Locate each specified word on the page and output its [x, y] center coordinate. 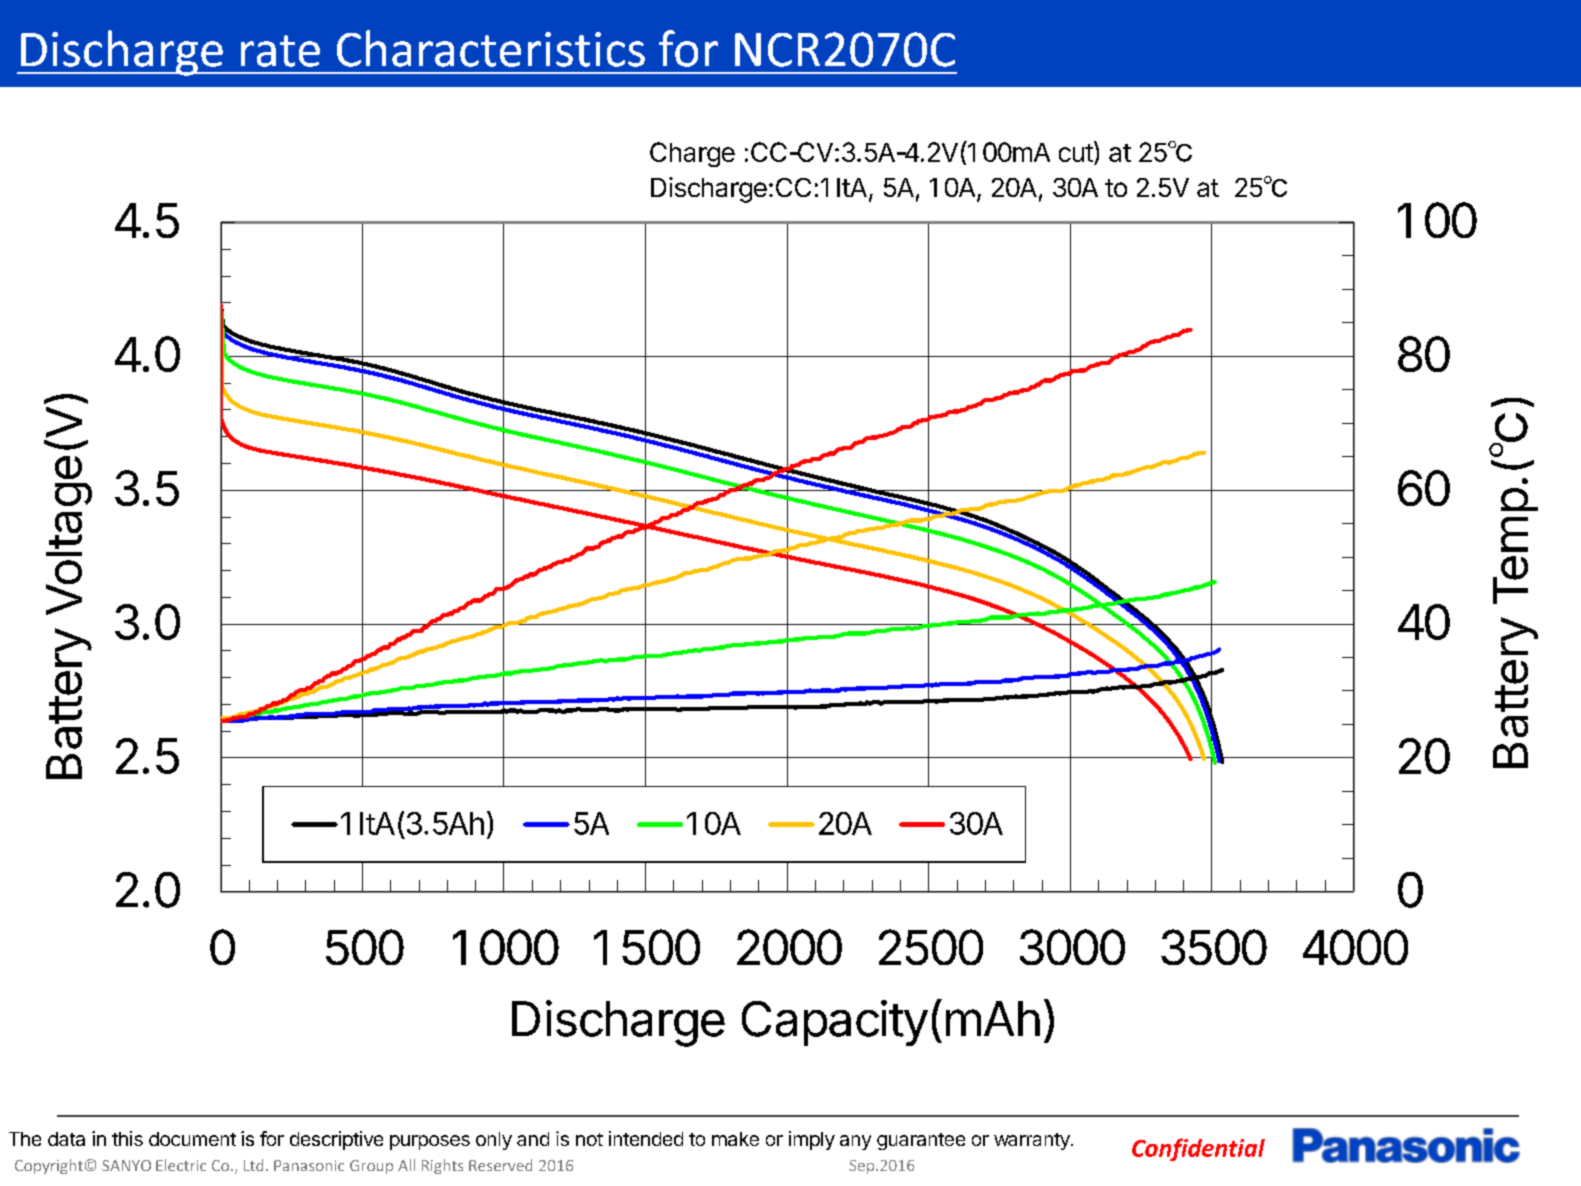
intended [646, 1138]
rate [280, 51]
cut [1076, 153]
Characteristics [491, 48]
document [192, 1139]
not [589, 1139]
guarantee [921, 1141]
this [127, 1138]
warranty [1033, 1141]
